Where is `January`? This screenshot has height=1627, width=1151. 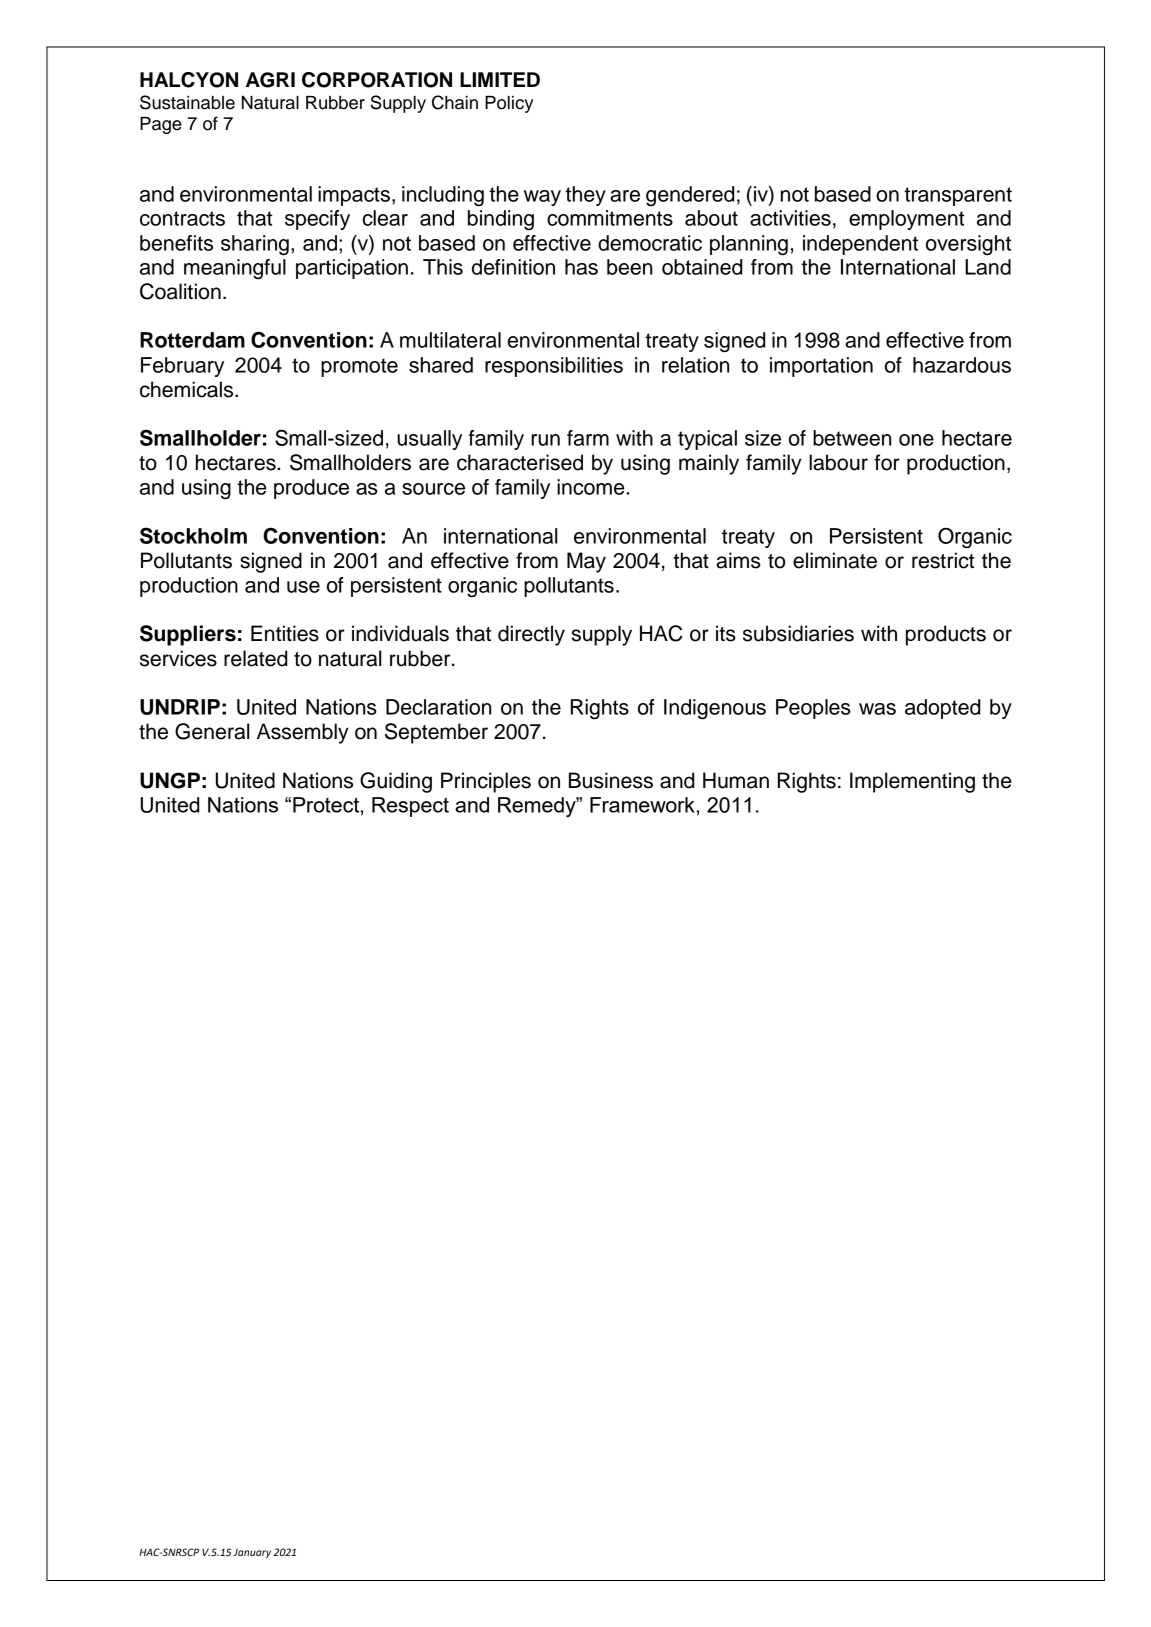 January is located at coordinates (252, 1553).
